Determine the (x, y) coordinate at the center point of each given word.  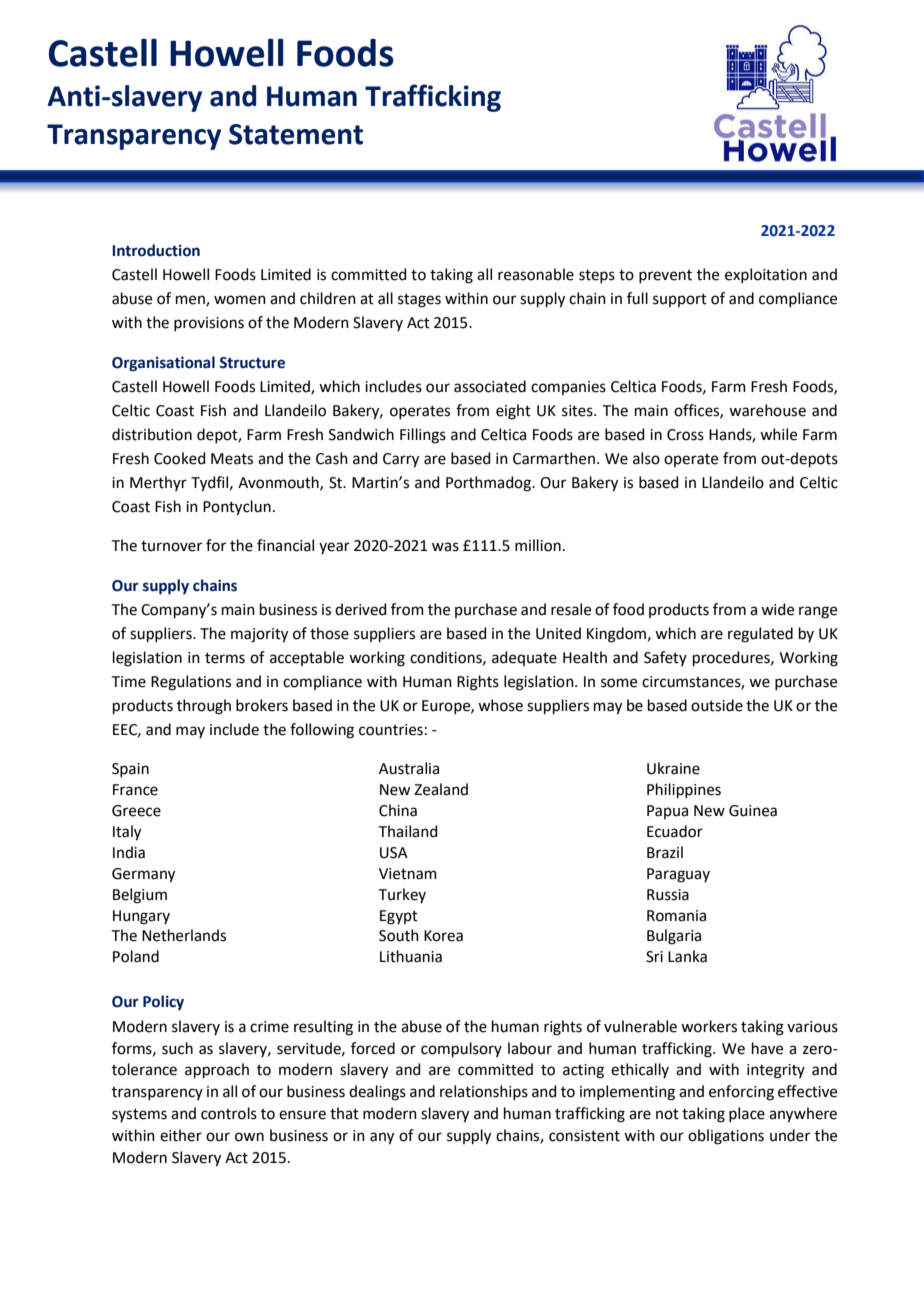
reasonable (536, 274)
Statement (296, 134)
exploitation (766, 275)
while (778, 434)
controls (229, 1113)
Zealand (441, 789)
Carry (401, 460)
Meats (232, 459)
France (135, 790)
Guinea (753, 811)
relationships (484, 1092)
